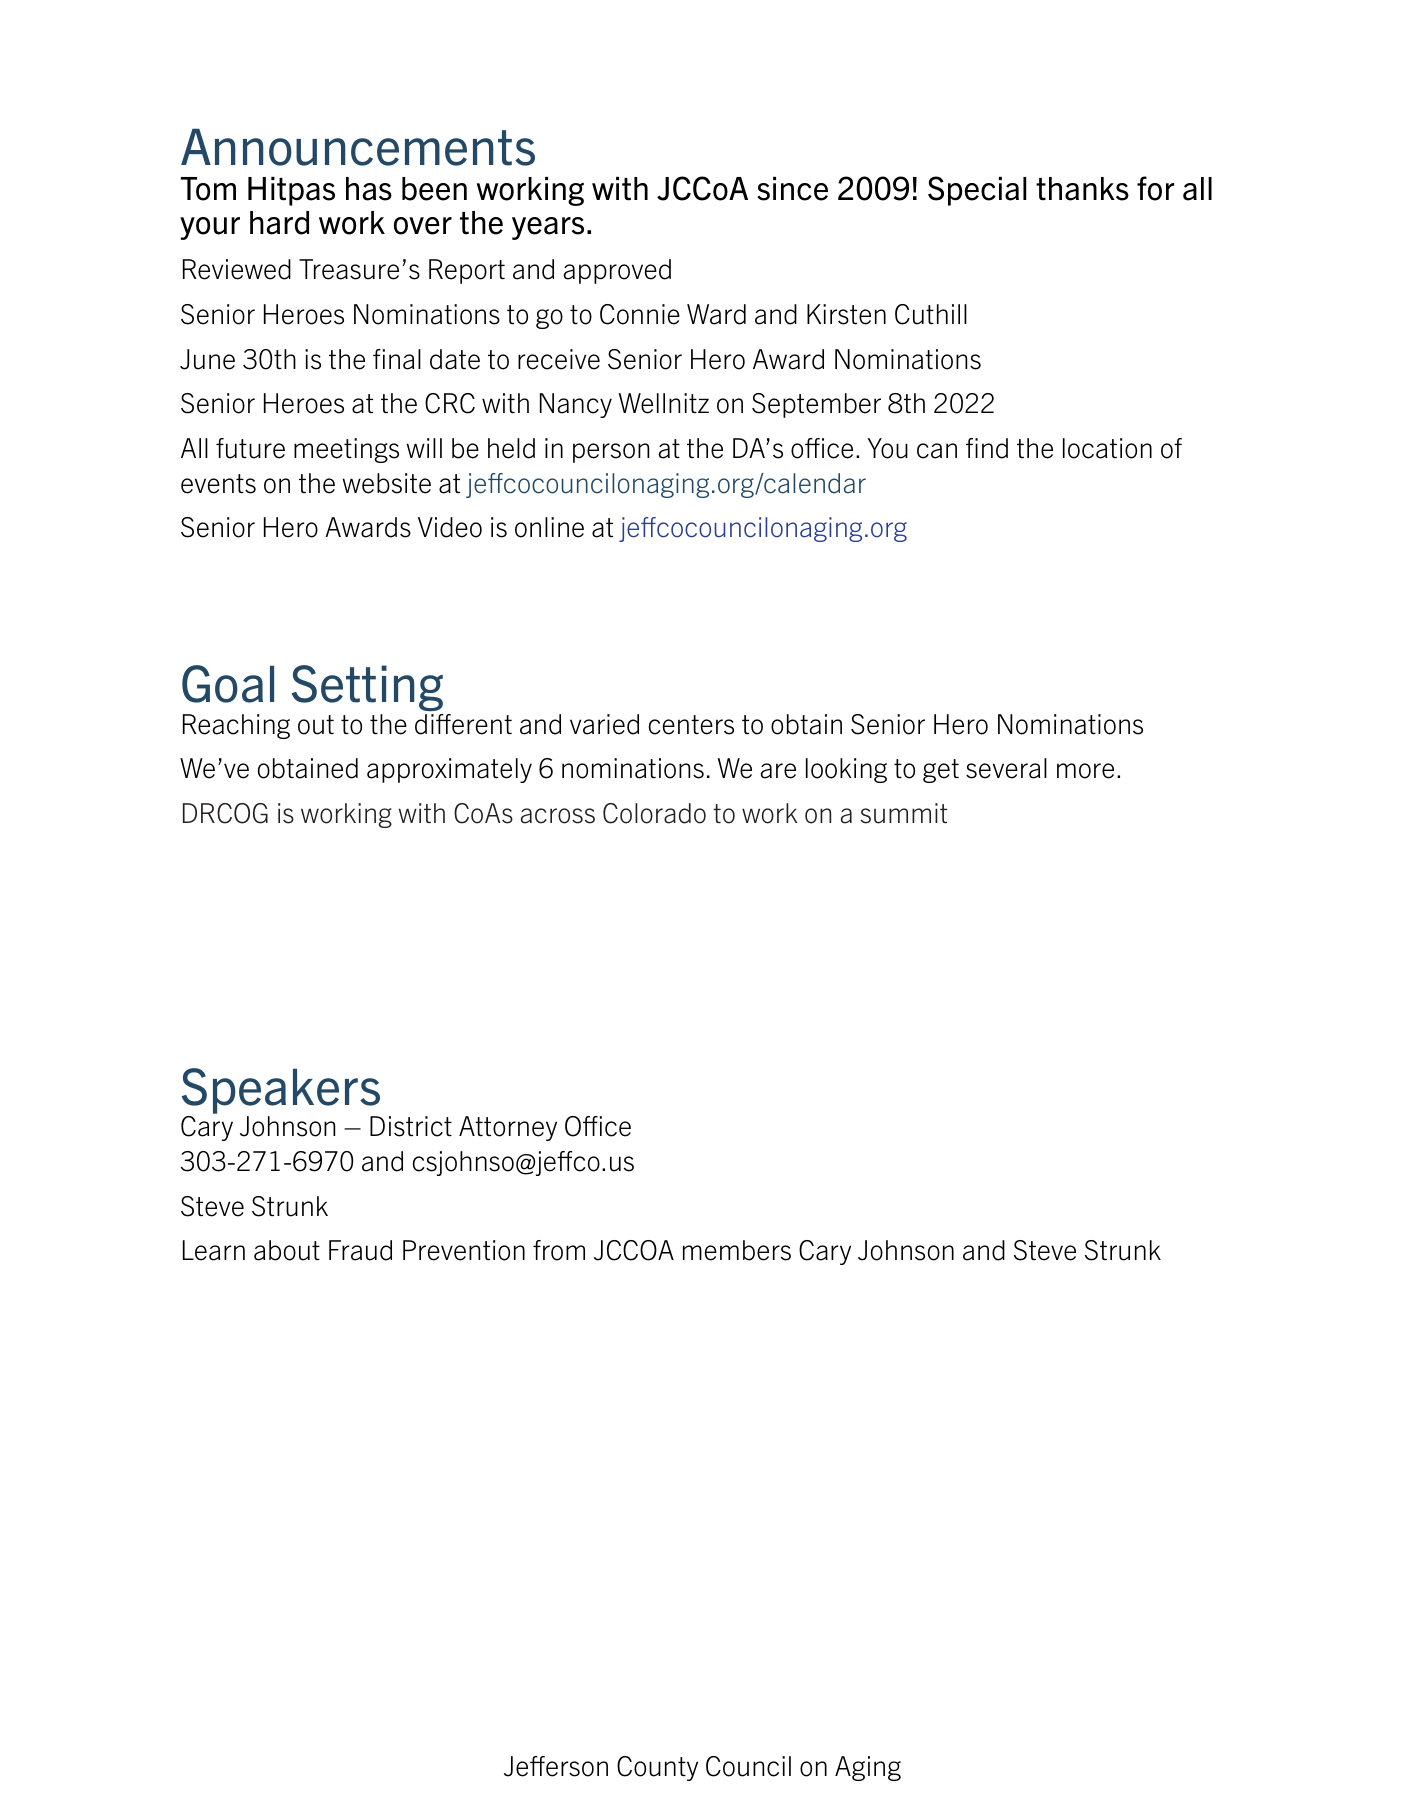 The image size is (1405, 1818). What do you see at coordinates (369, 189) in the screenshot?
I see `has` at bounding box center [369, 189].
